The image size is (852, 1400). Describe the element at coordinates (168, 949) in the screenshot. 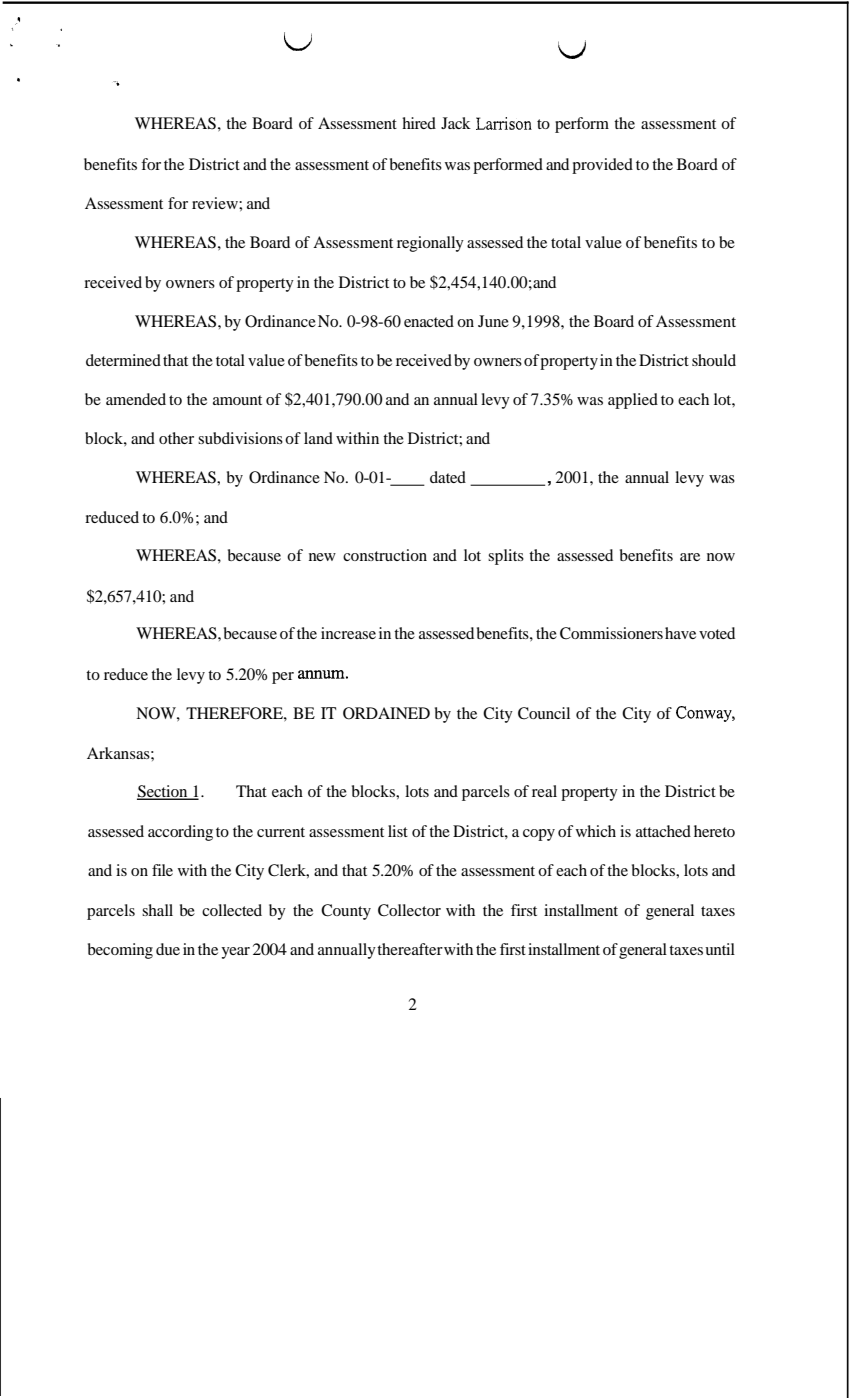

I see `due` at that location.
